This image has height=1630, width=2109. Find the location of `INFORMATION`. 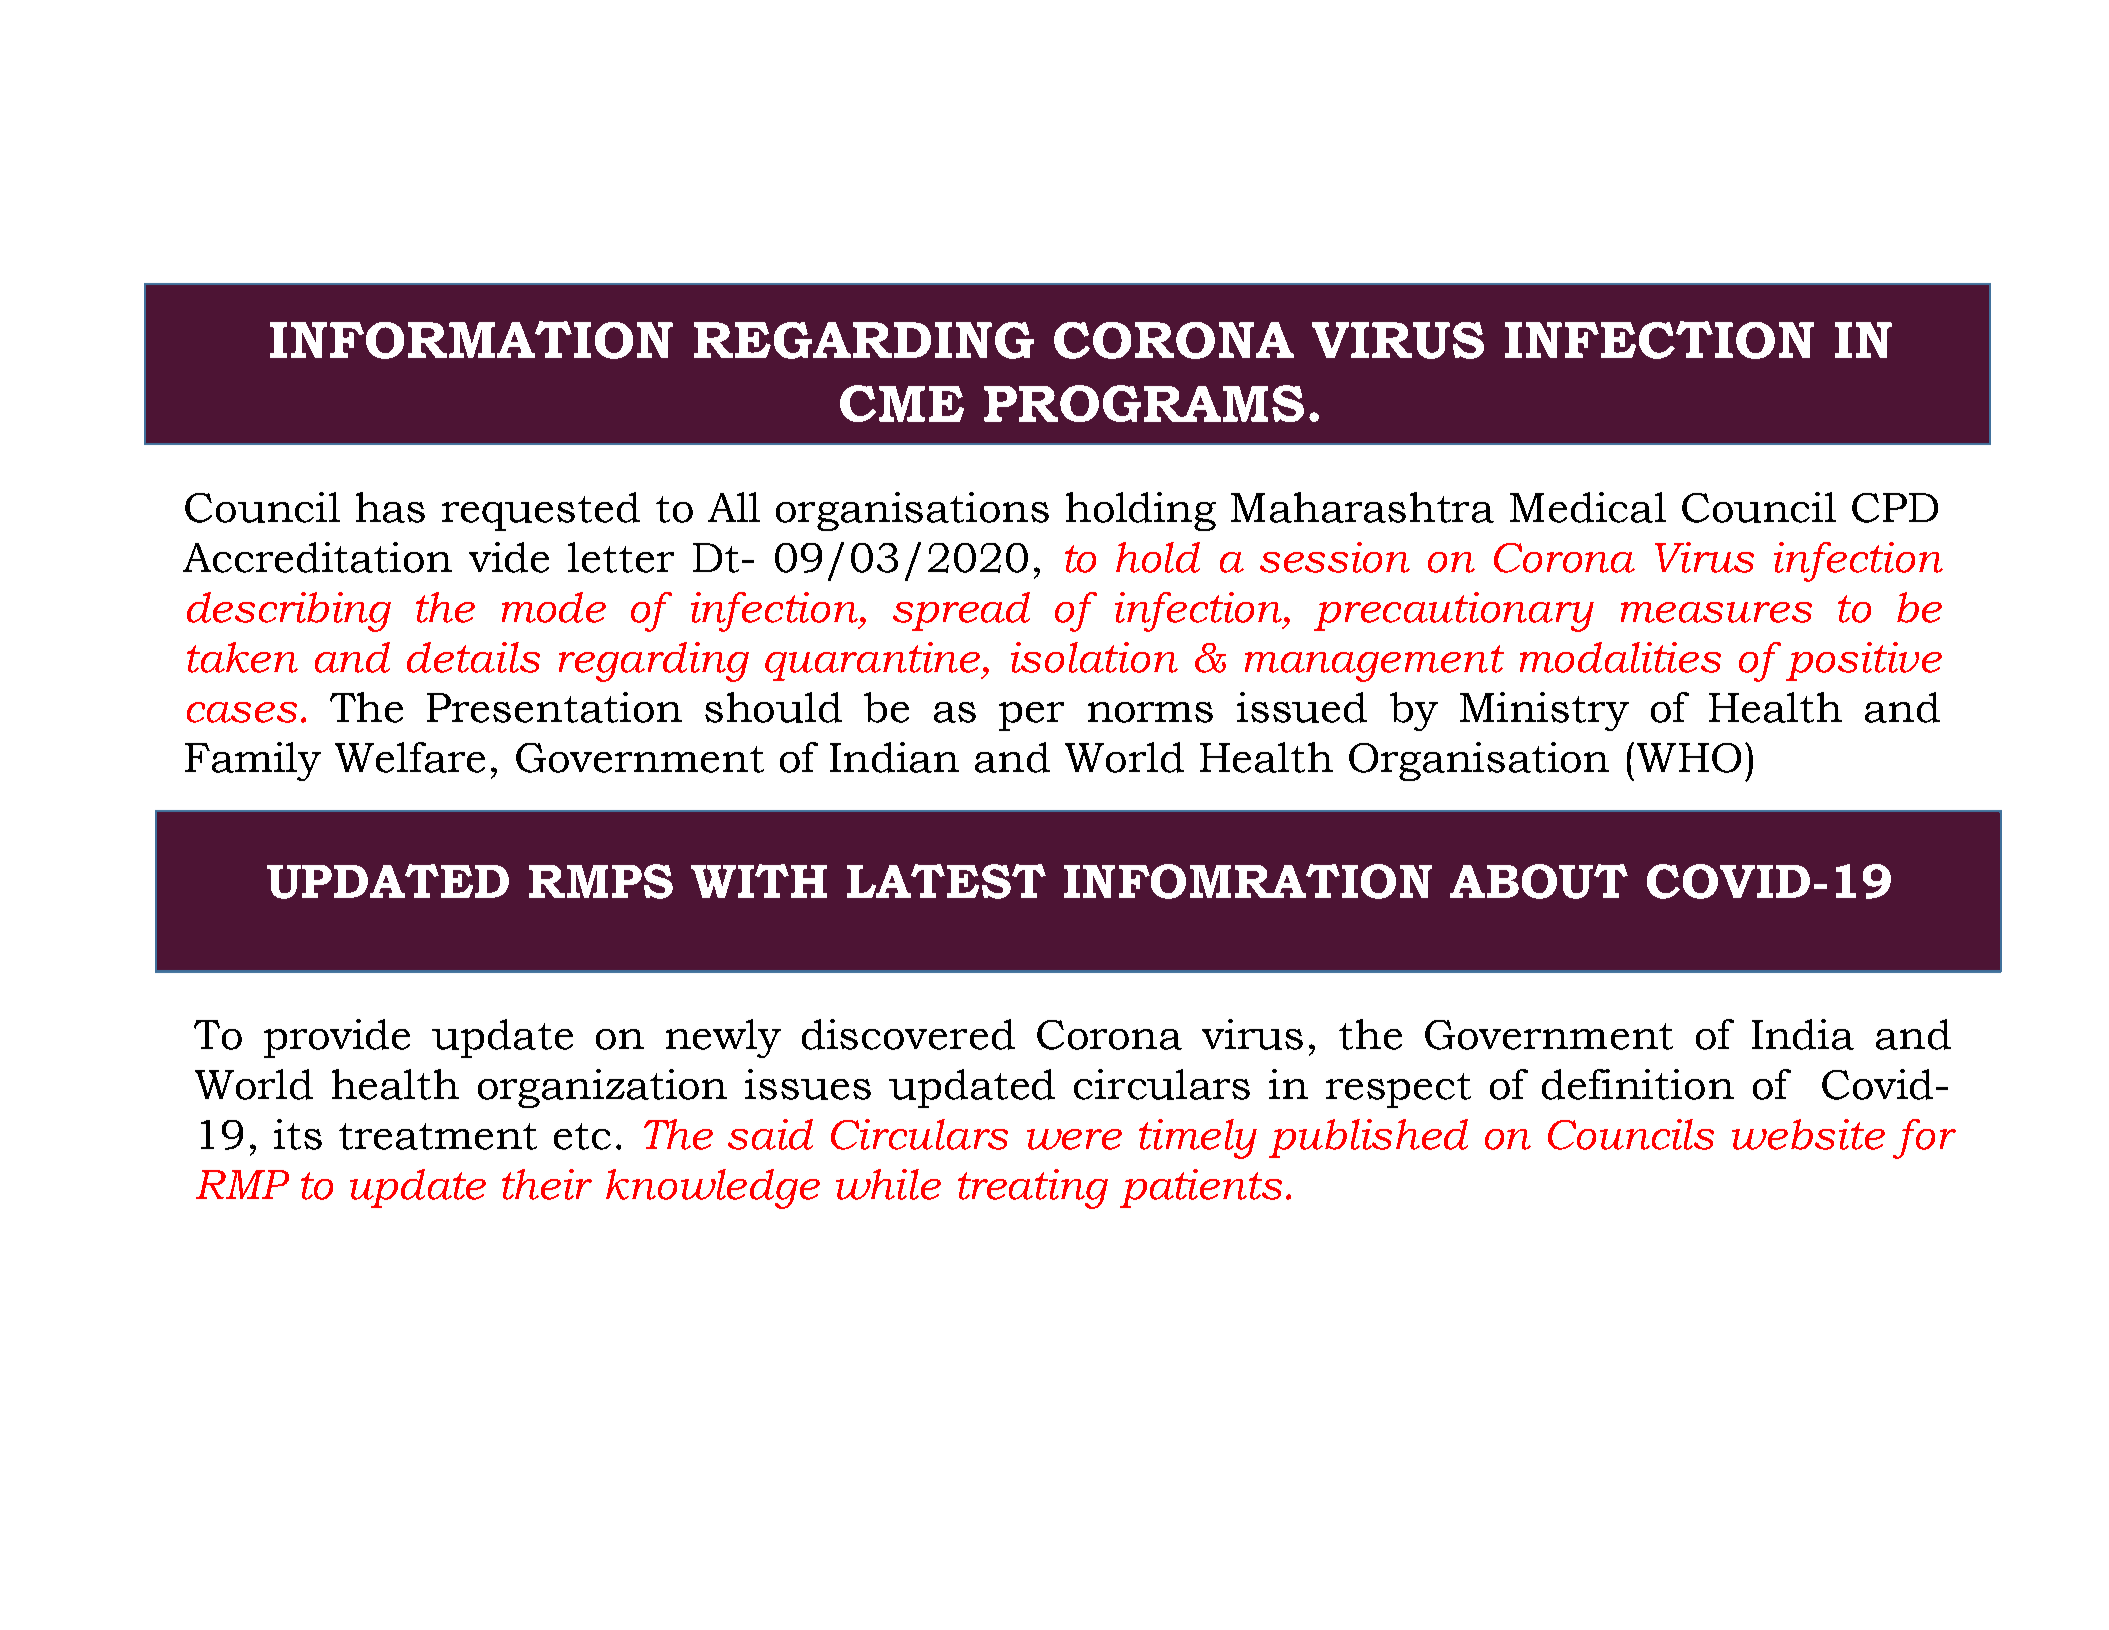

INFORMATION is located at coordinates (471, 340).
